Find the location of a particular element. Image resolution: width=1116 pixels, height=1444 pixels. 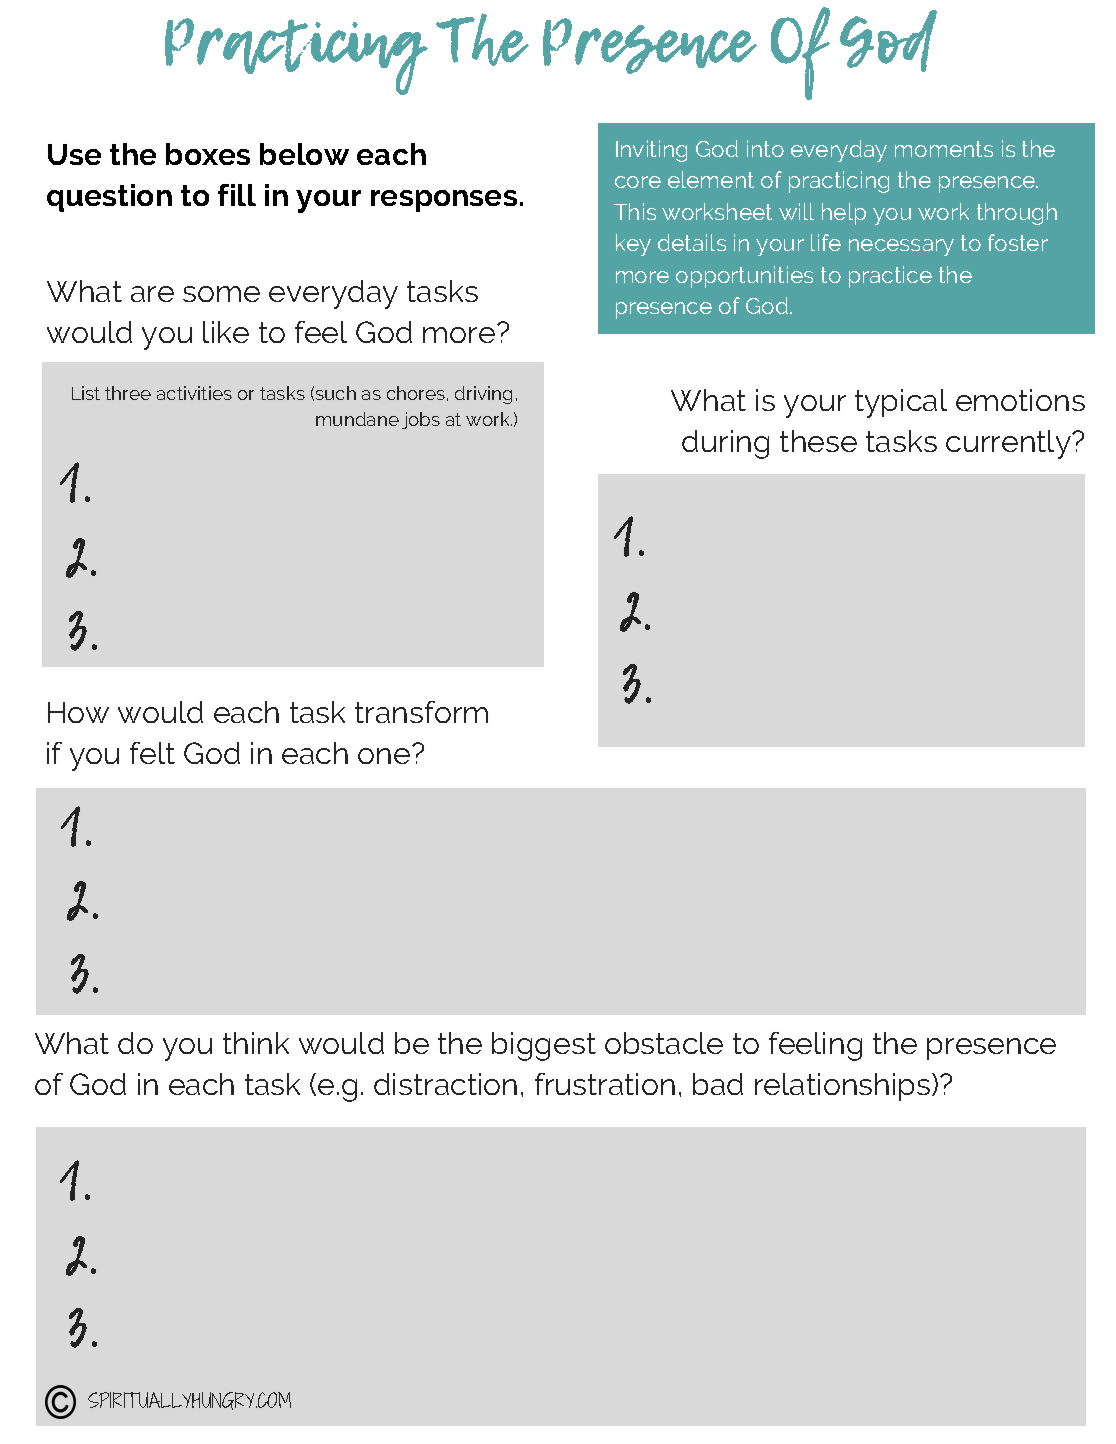

think is located at coordinates (256, 1043).
